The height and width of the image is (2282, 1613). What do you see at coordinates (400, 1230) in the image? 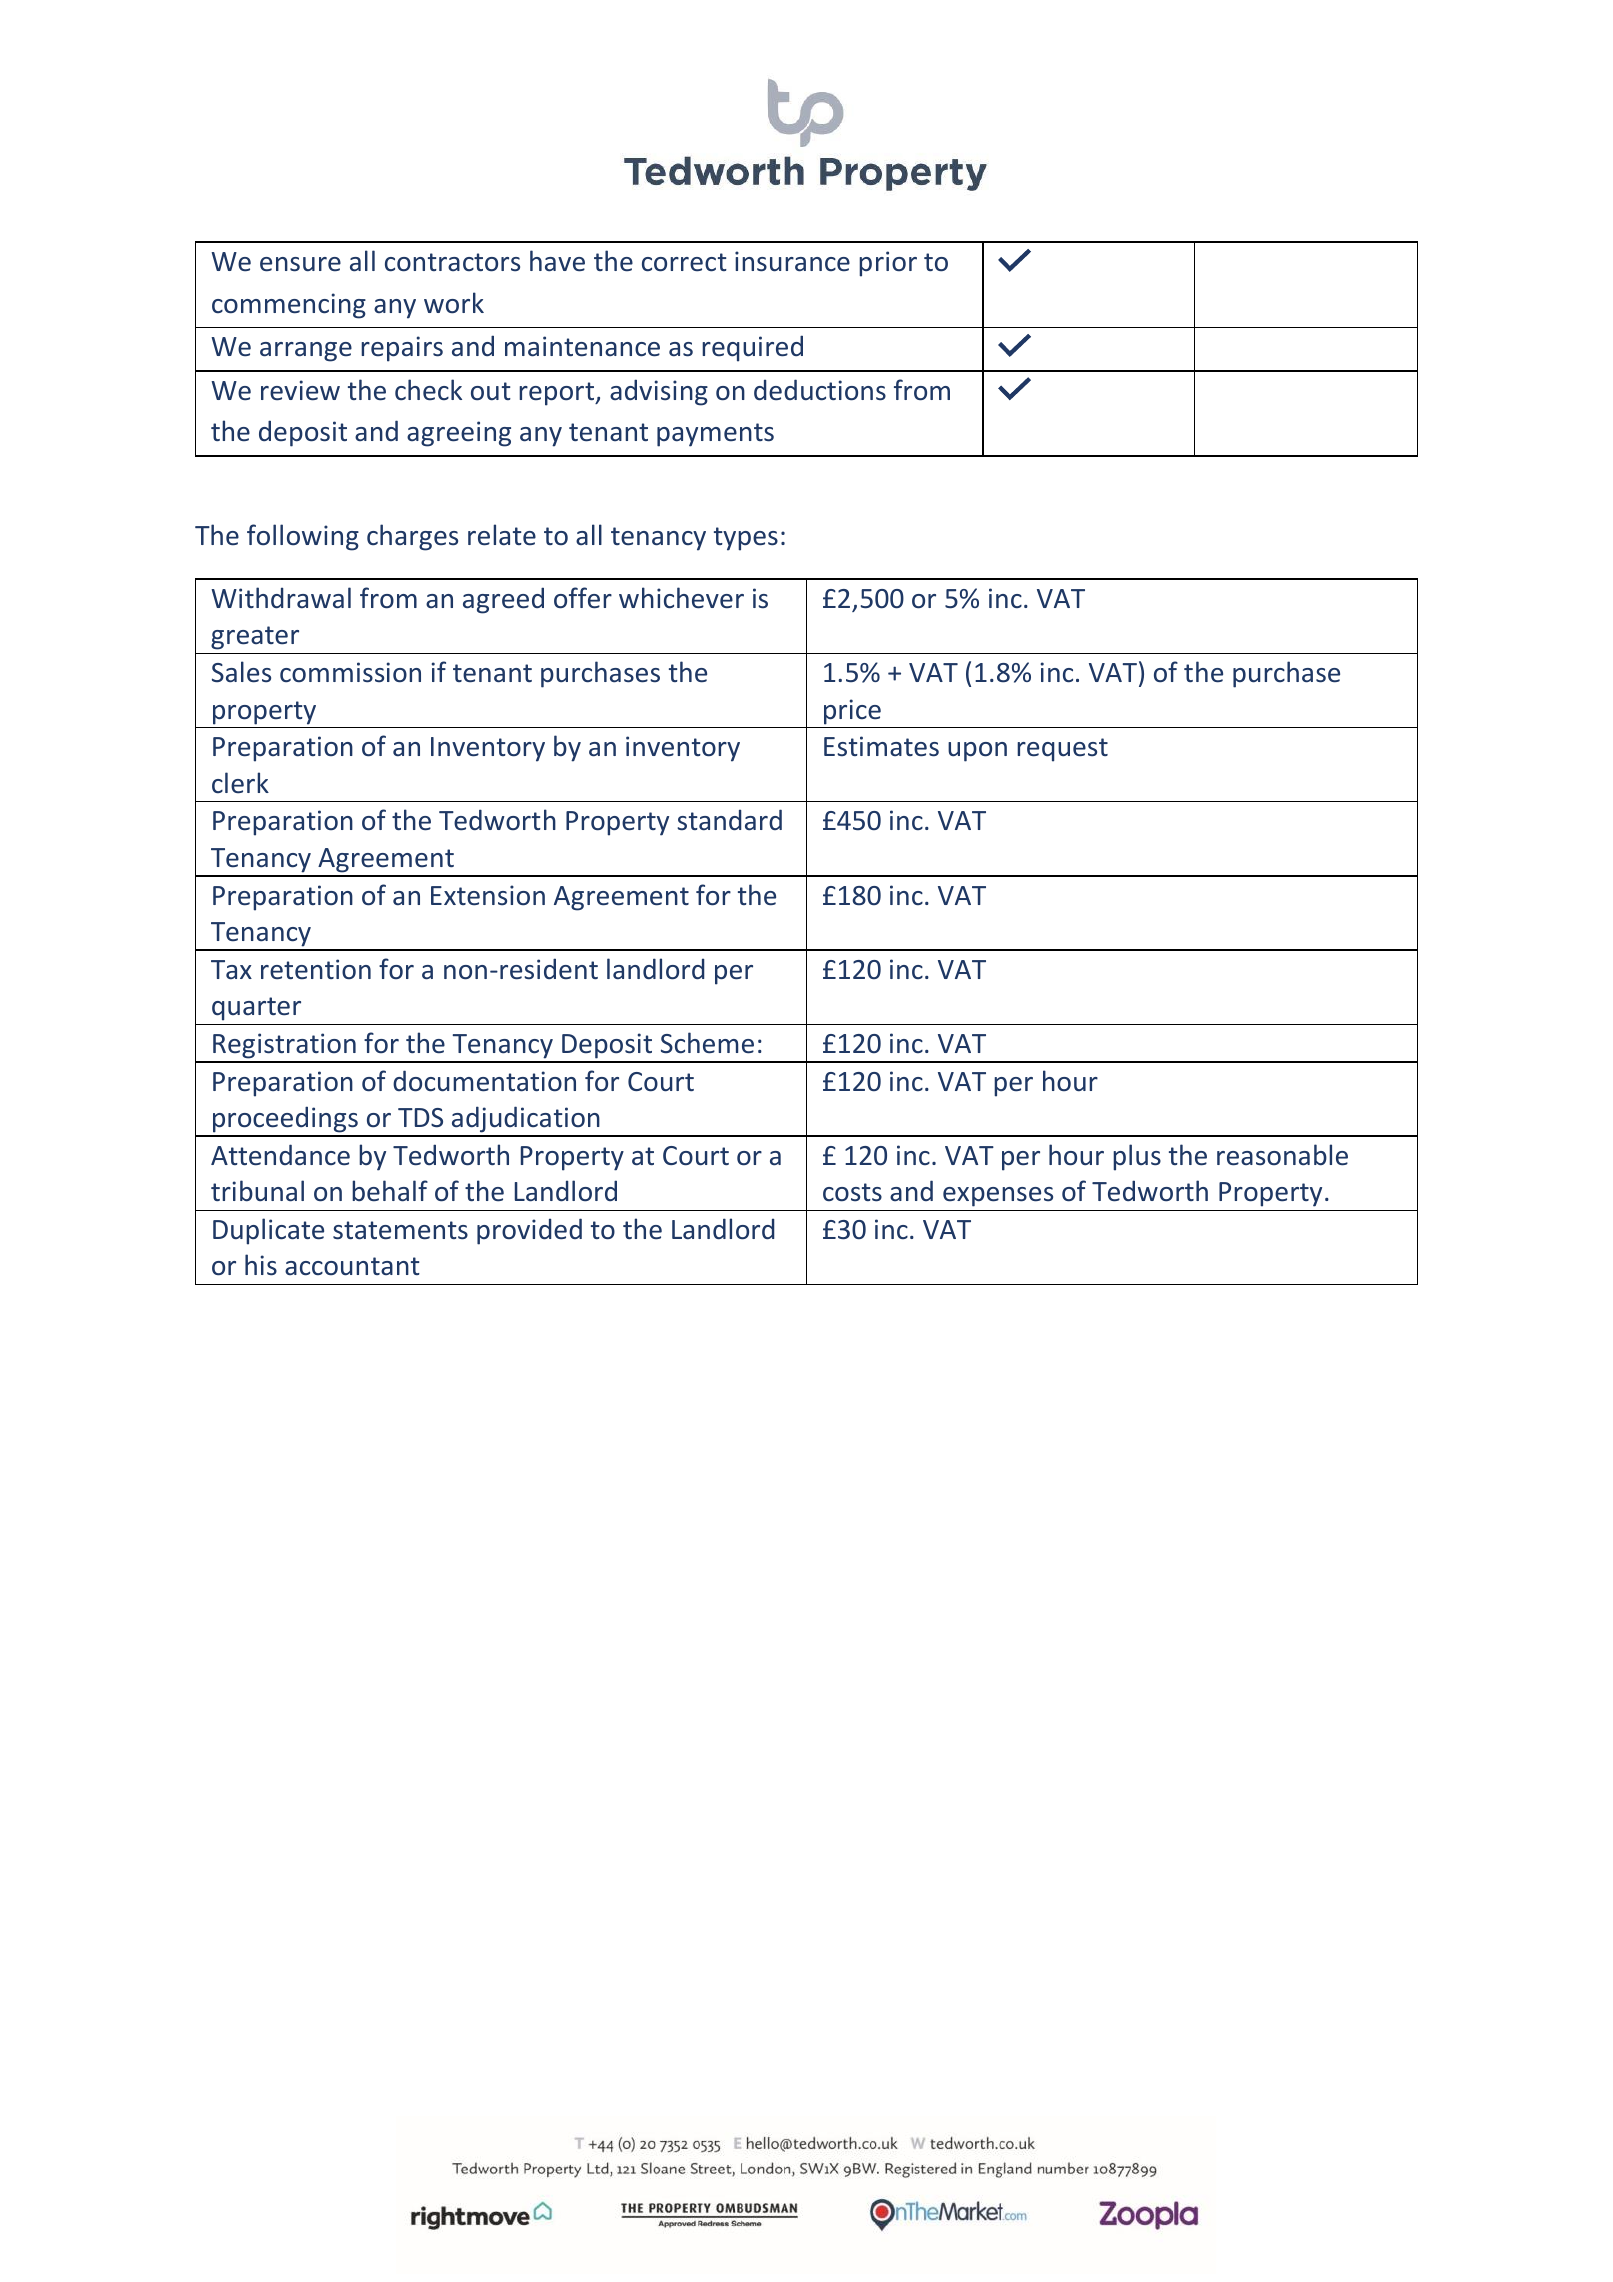
I see `statements` at bounding box center [400, 1230].
